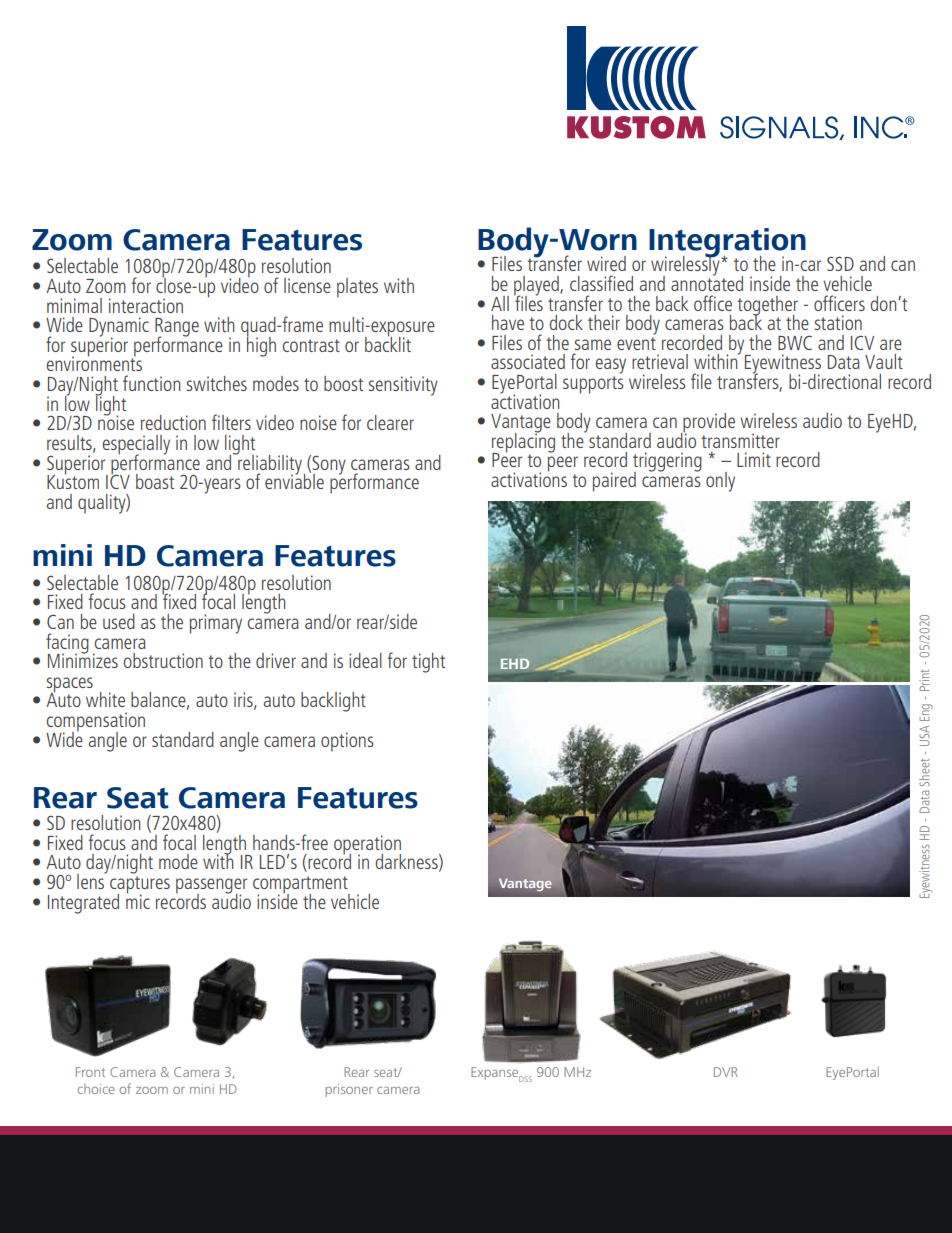 The height and width of the image is (1233, 952). I want to click on used, so click(119, 621).
